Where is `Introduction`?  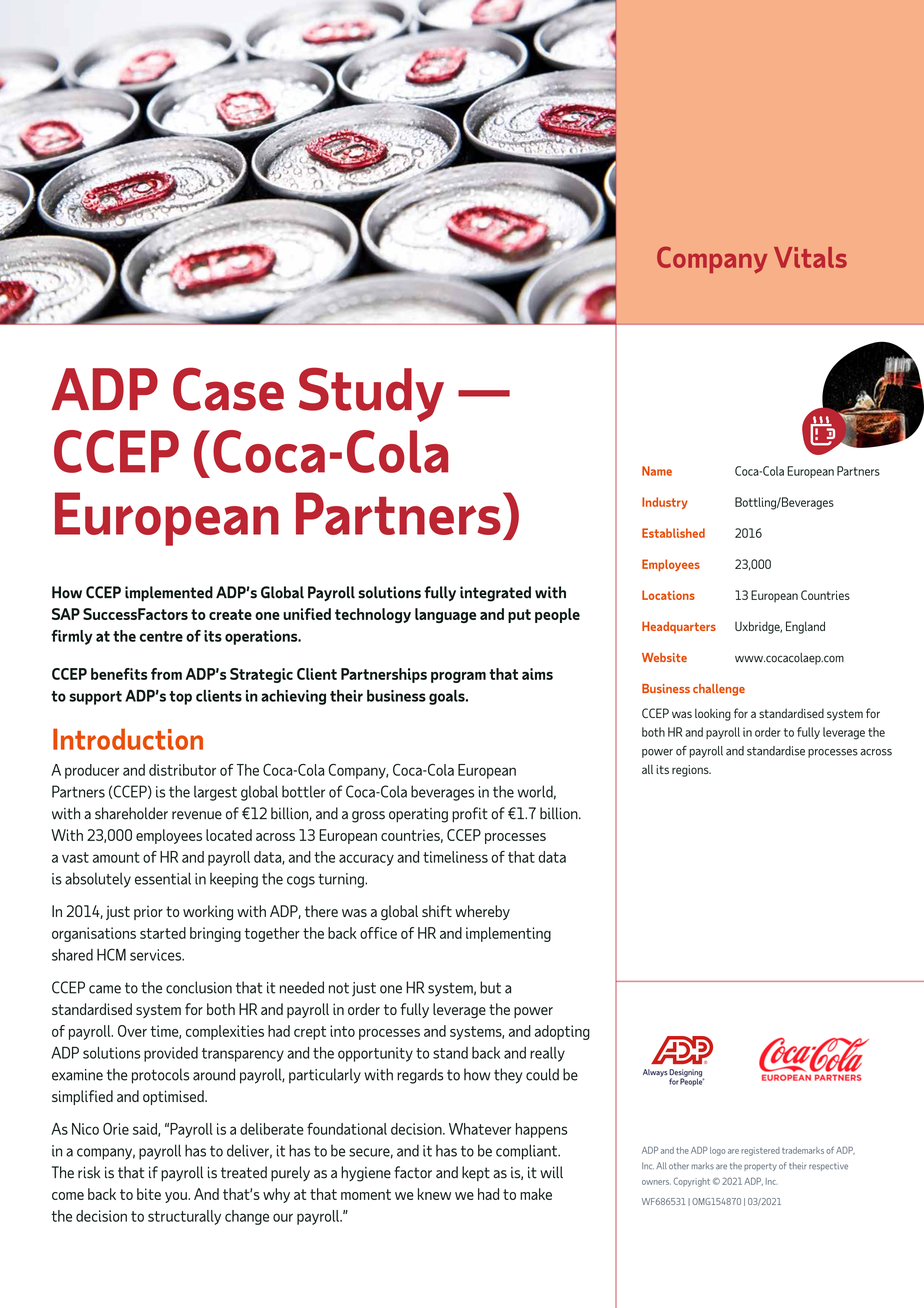 Introduction is located at coordinates (128, 739).
